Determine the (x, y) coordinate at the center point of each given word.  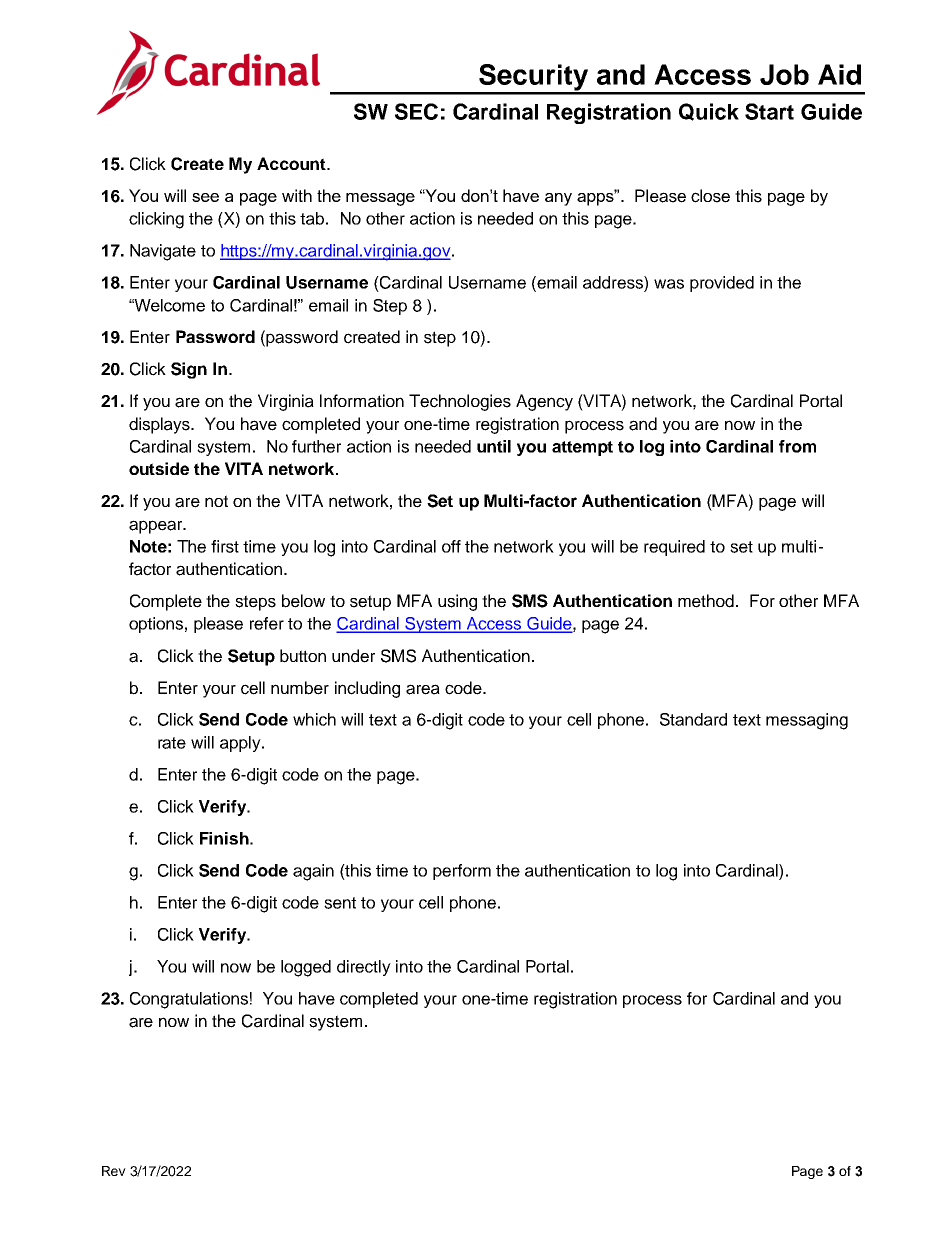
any (558, 199)
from (797, 446)
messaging (807, 721)
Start (769, 111)
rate (172, 743)
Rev (114, 1171)
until (494, 446)
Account (292, 163)
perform (462, 872)
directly (364, 968)
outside (159, 468)
